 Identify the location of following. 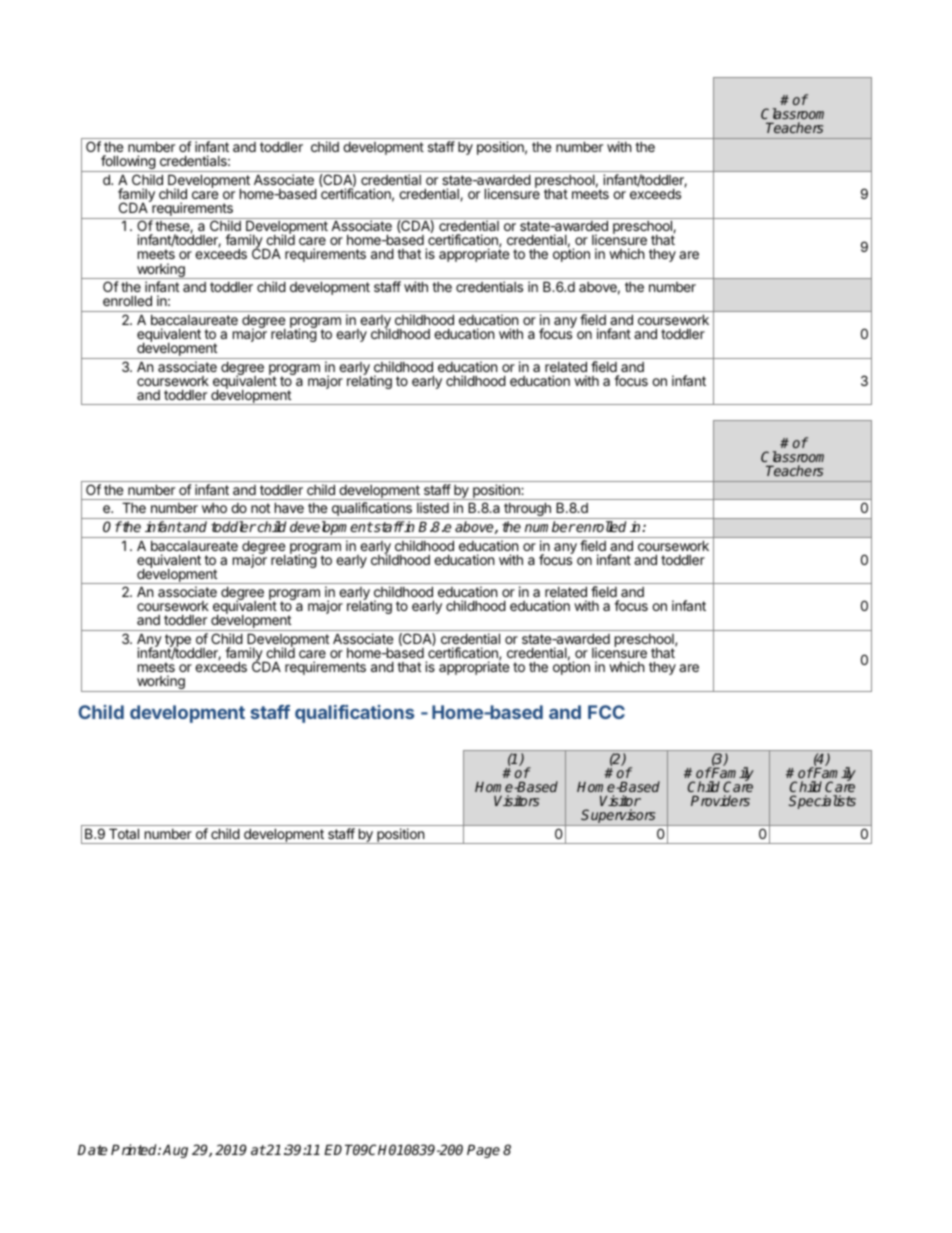
(128, 163).
